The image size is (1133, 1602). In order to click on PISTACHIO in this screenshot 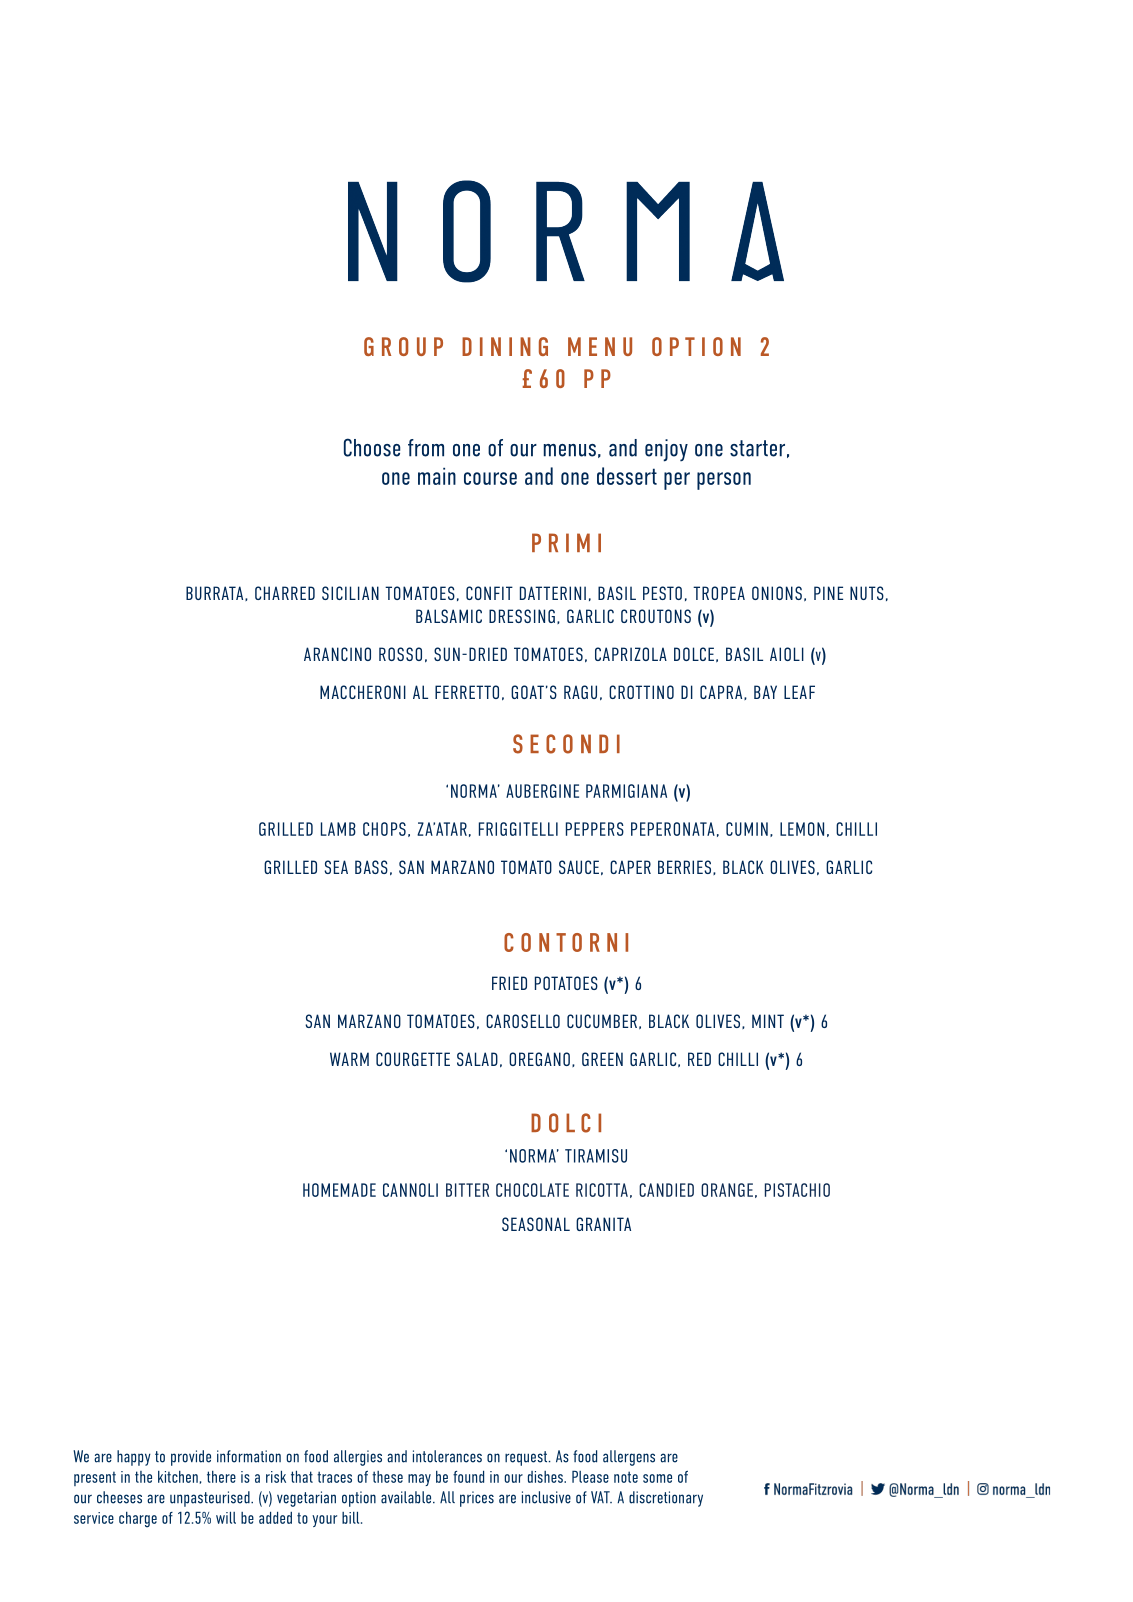, I will do `click(797, 1190)`.
